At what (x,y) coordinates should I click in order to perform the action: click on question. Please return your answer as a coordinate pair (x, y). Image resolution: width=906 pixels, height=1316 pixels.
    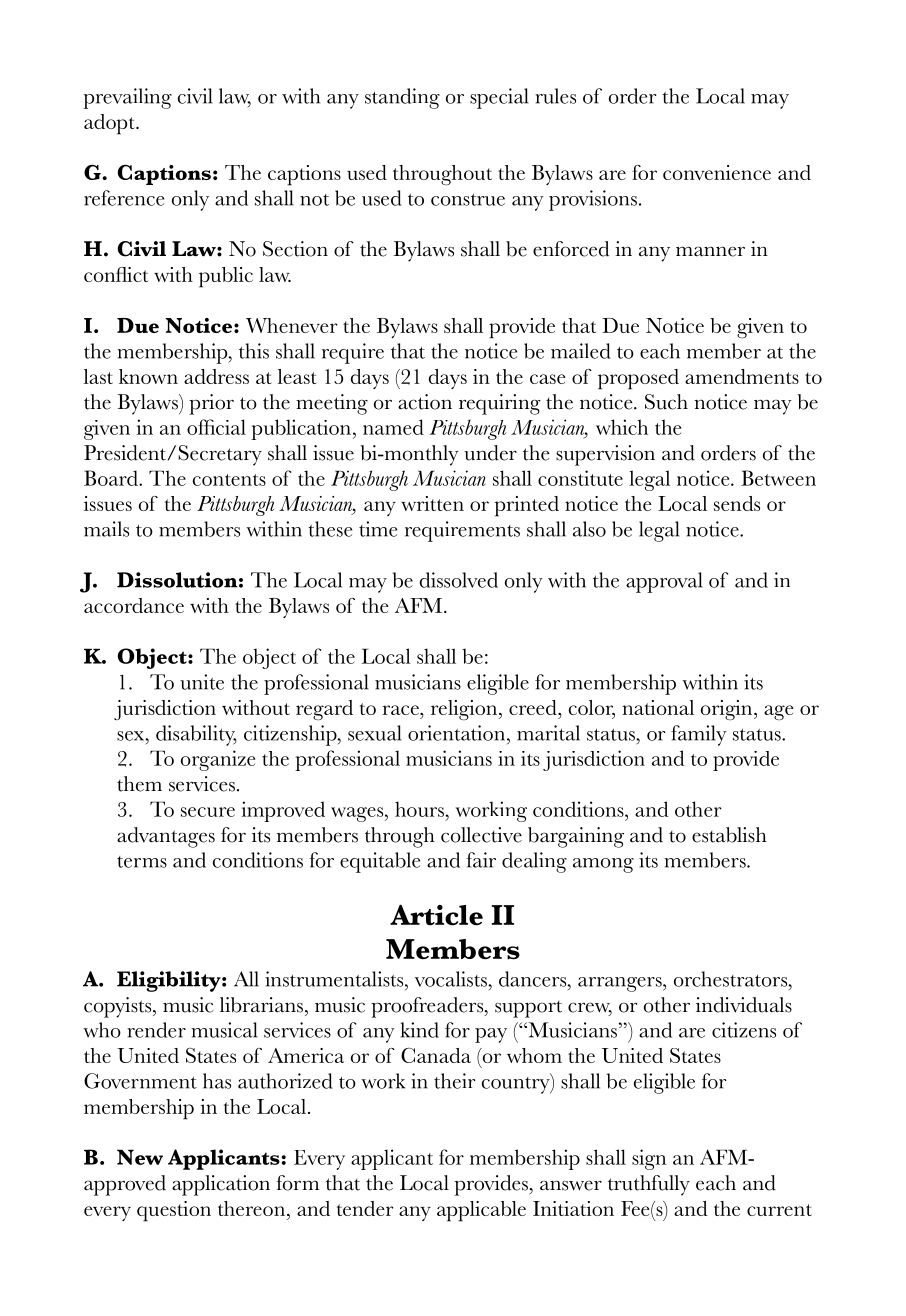
    Looking at the image, I should click on (174, 1211).
